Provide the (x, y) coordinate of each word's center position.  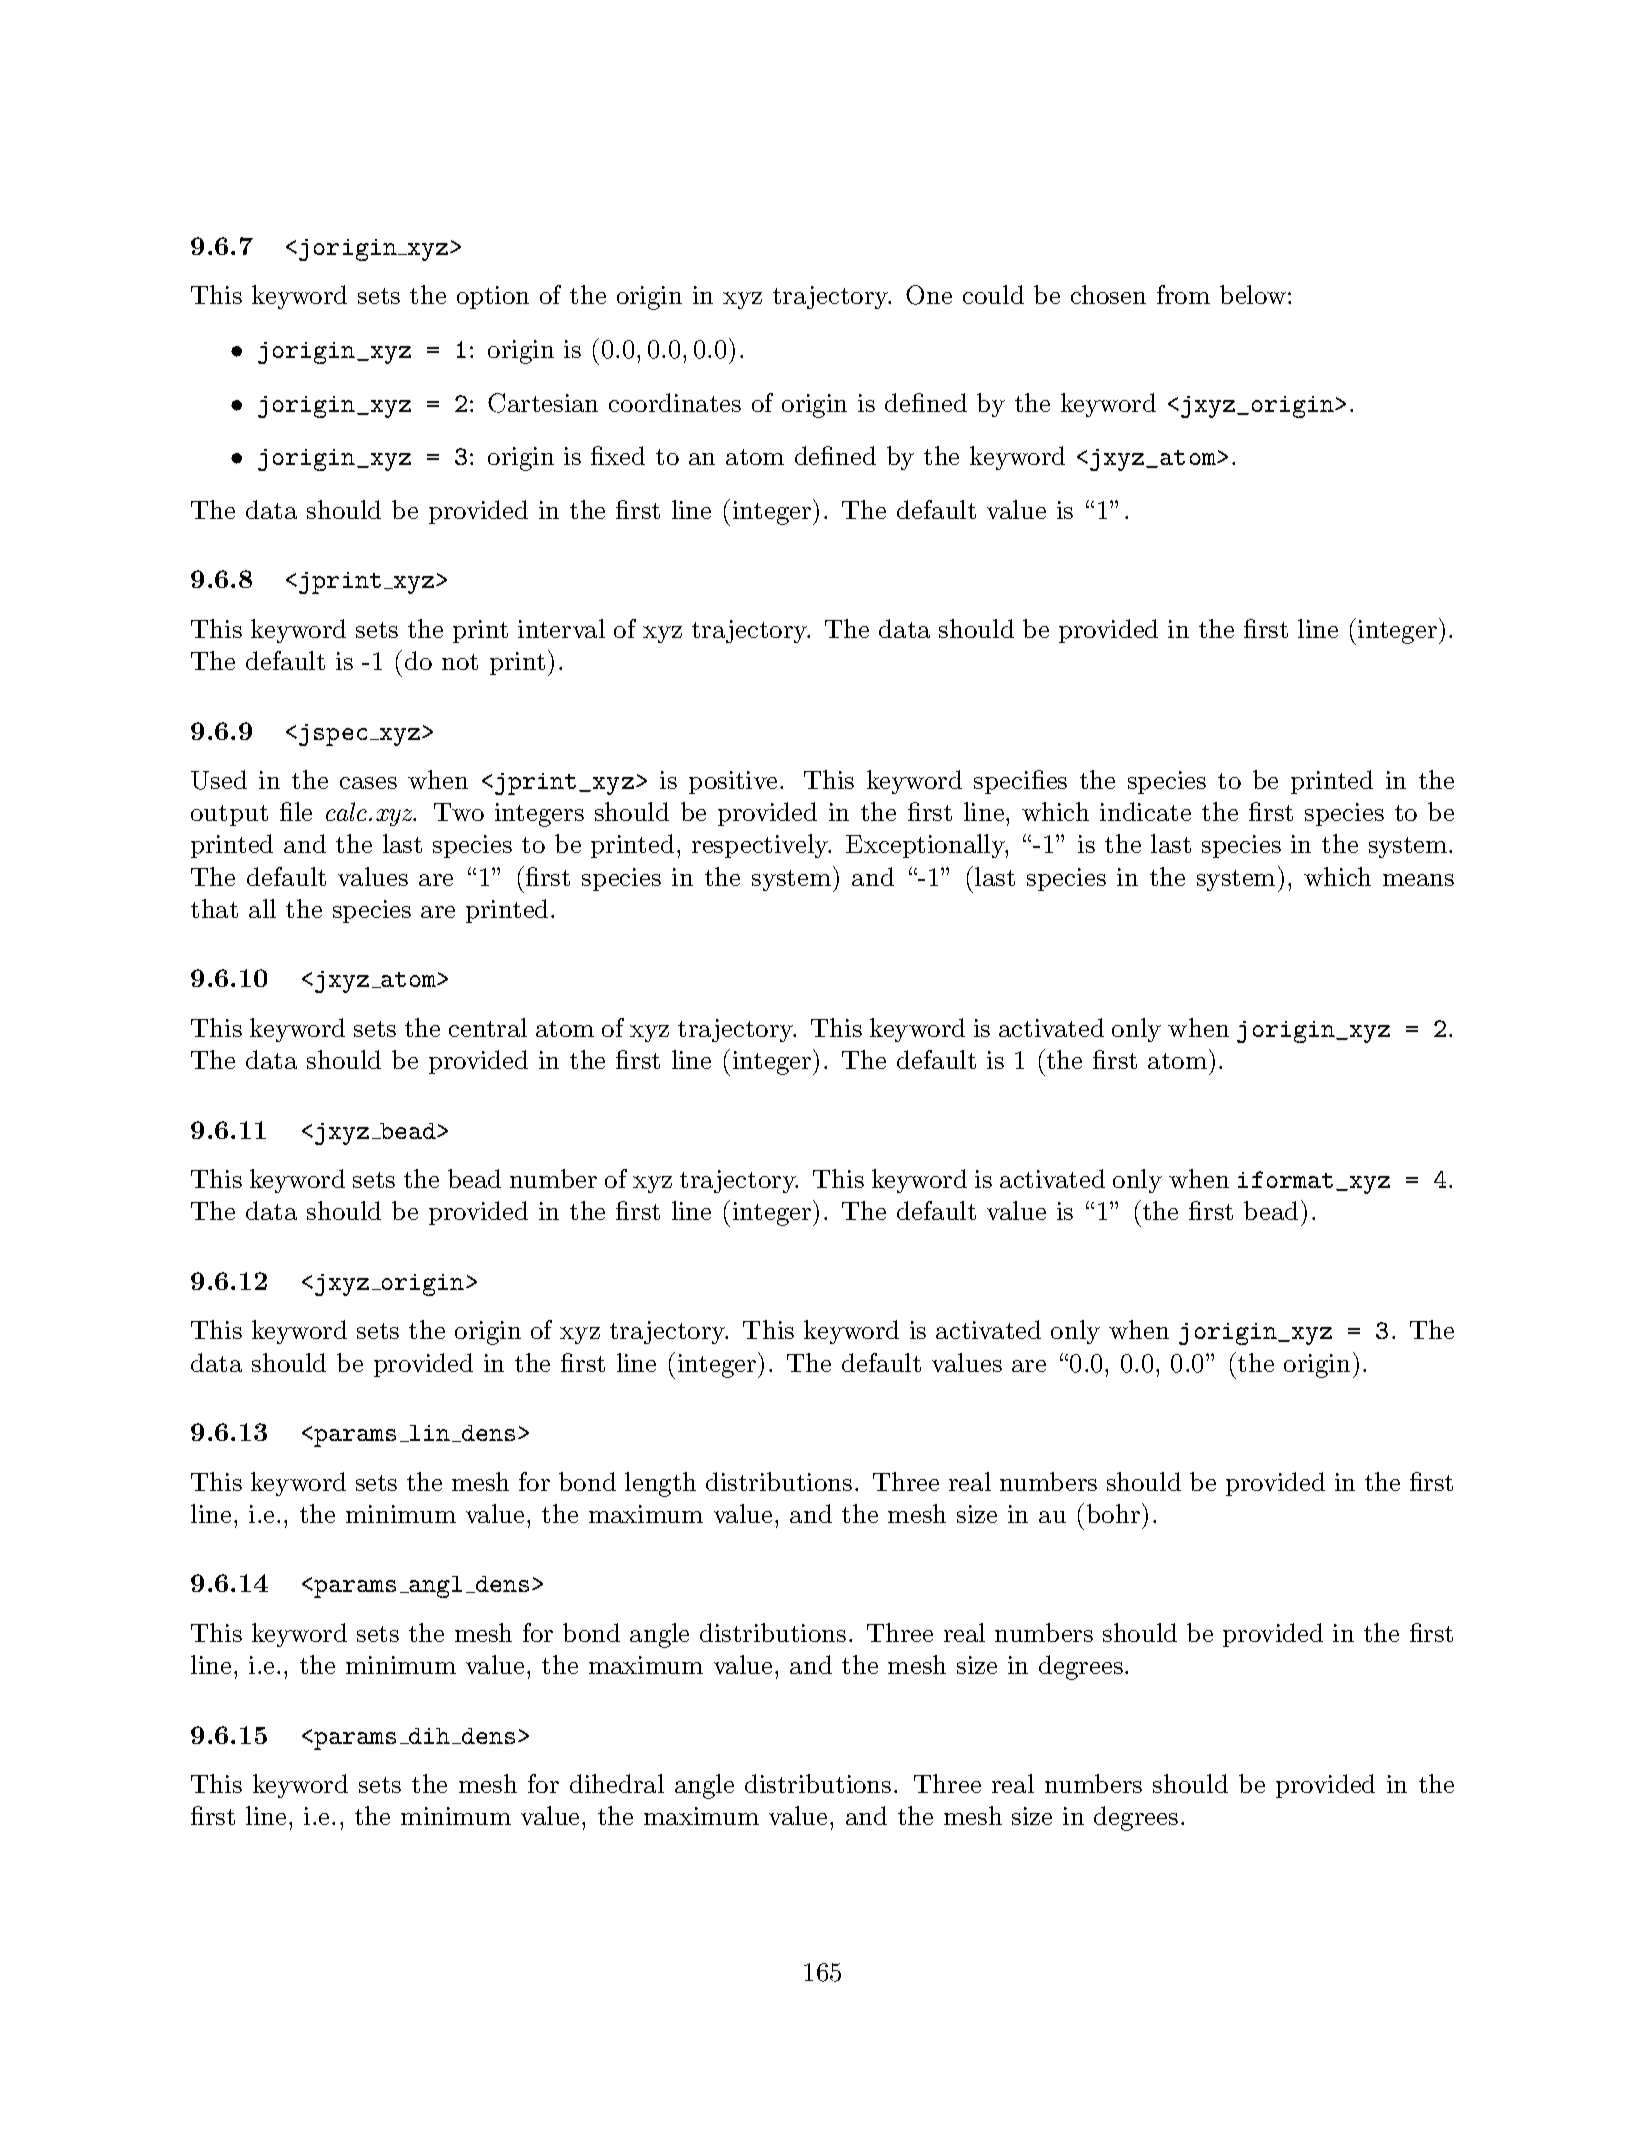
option (493, 297)
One (929, 295)
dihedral (617, 1783)
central (488, 1027)
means (1418, 880)
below (1253, 294)
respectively (761, 846)
